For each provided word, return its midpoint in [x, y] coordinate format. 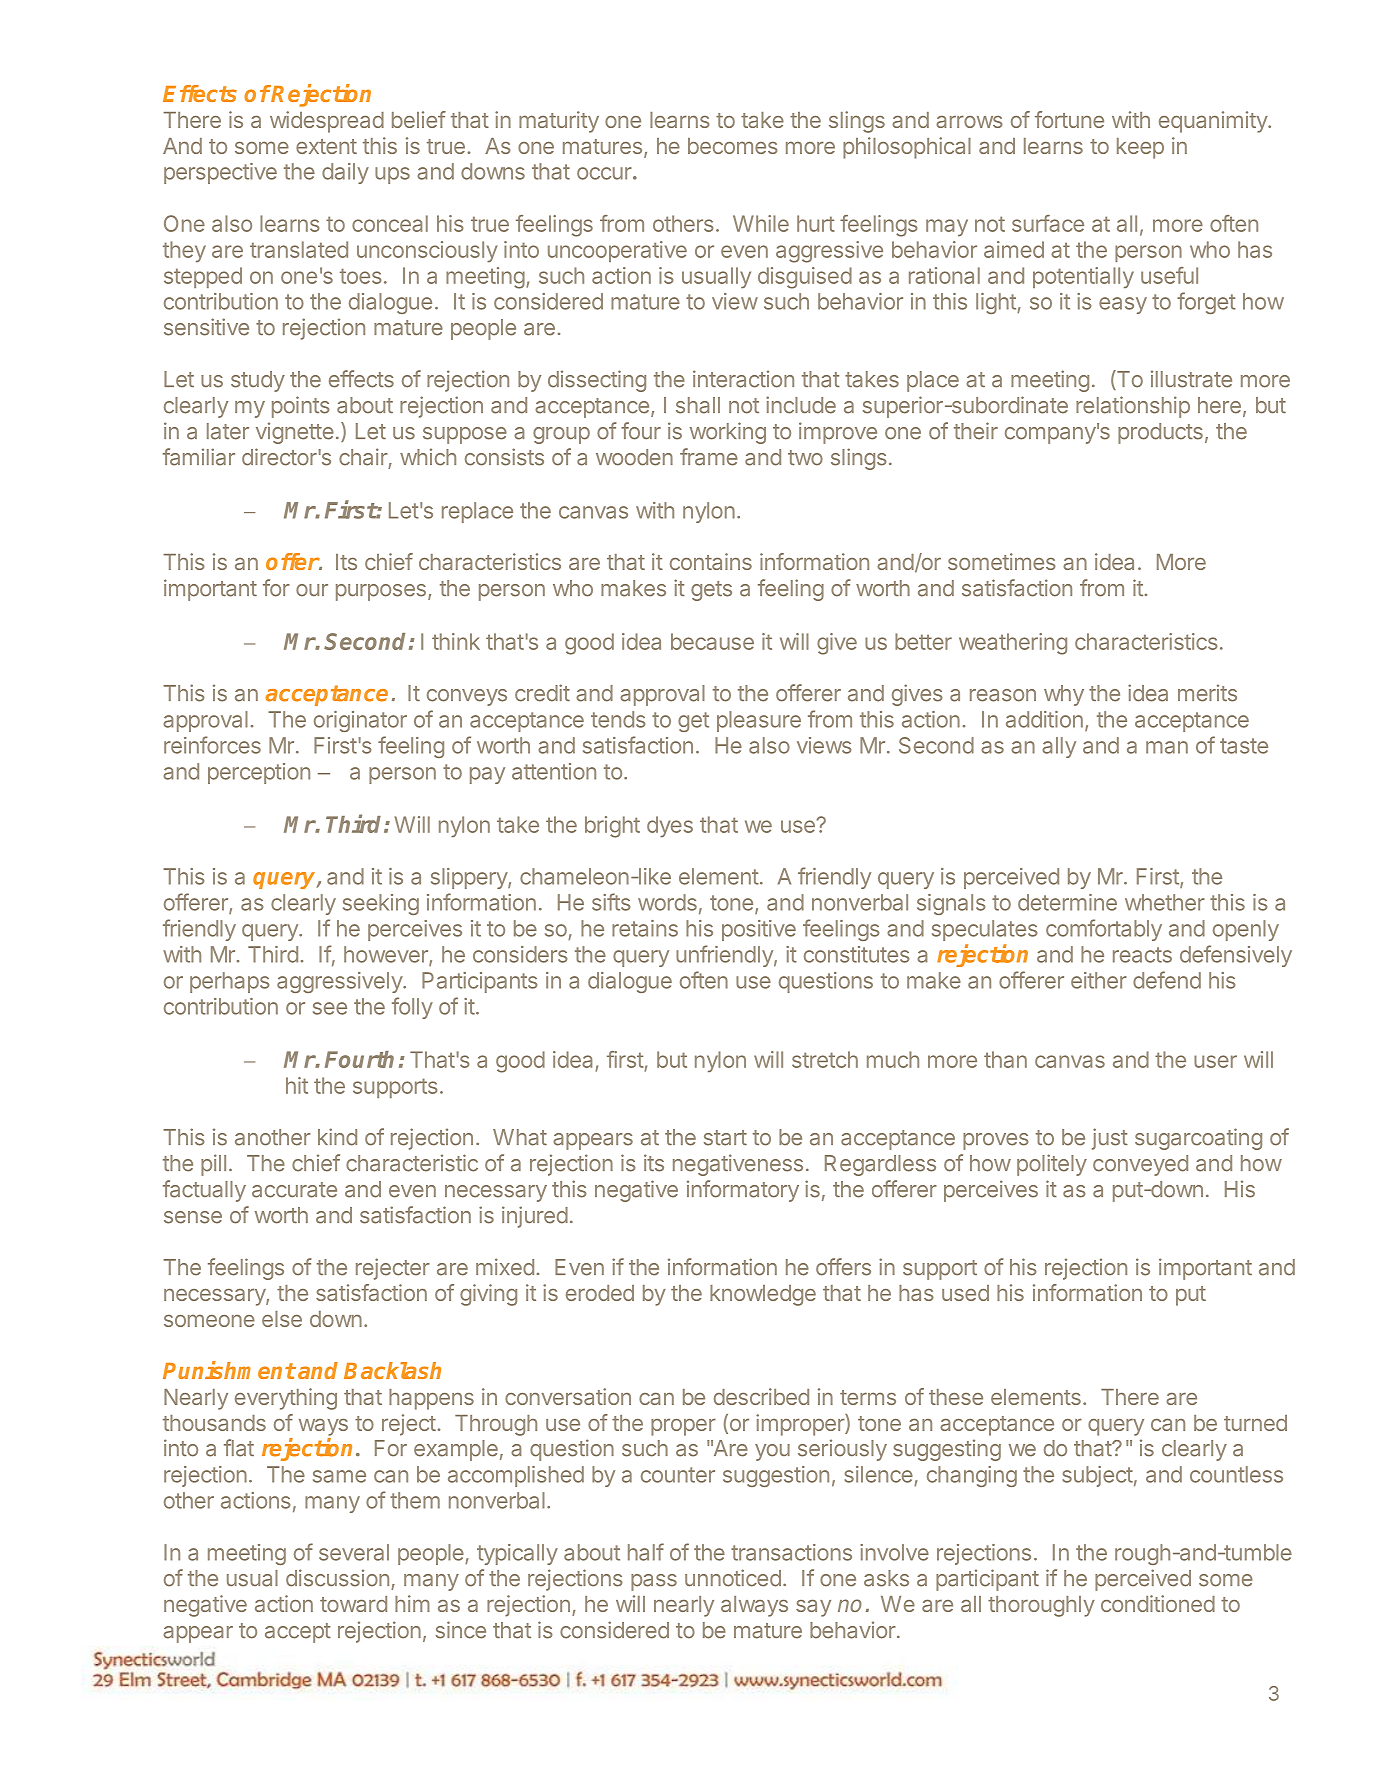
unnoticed [733, 1578]
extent [326, 146]
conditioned [1158, 1603]
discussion [337, 1578]
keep [1140, 148]
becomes [733, 146]
